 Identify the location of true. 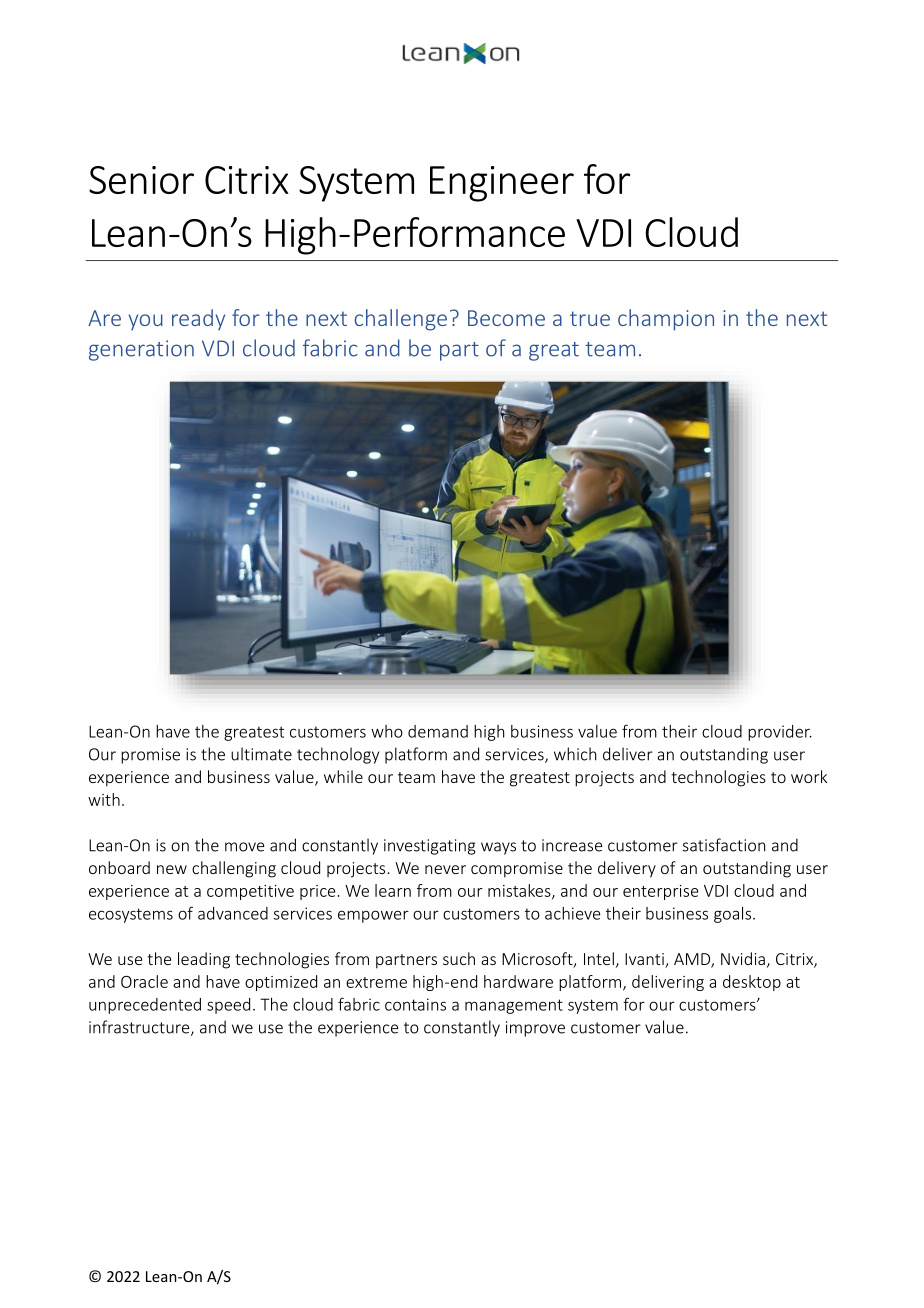
(590, 318).
